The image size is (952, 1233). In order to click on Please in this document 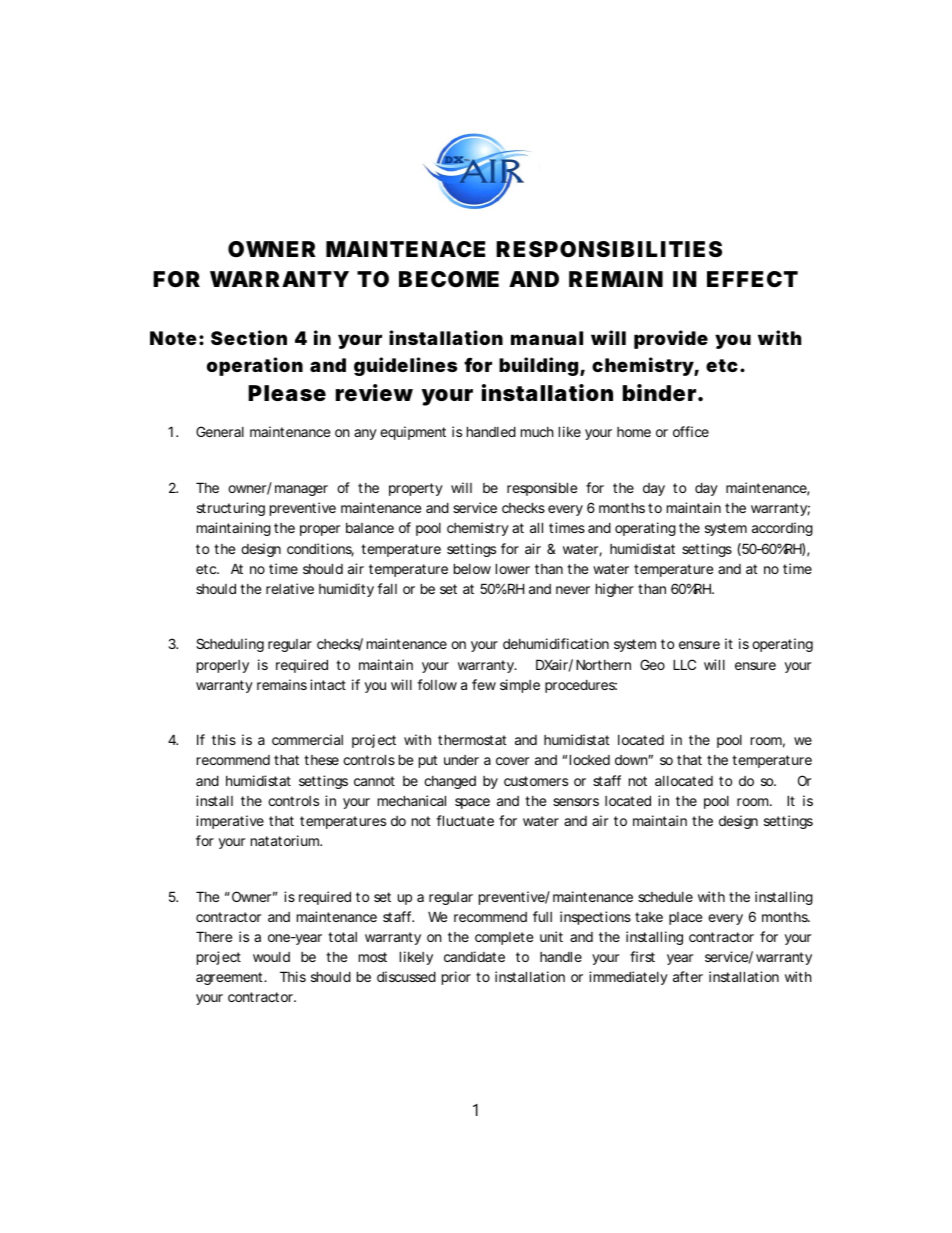, I will do `click(287, 393)`.
